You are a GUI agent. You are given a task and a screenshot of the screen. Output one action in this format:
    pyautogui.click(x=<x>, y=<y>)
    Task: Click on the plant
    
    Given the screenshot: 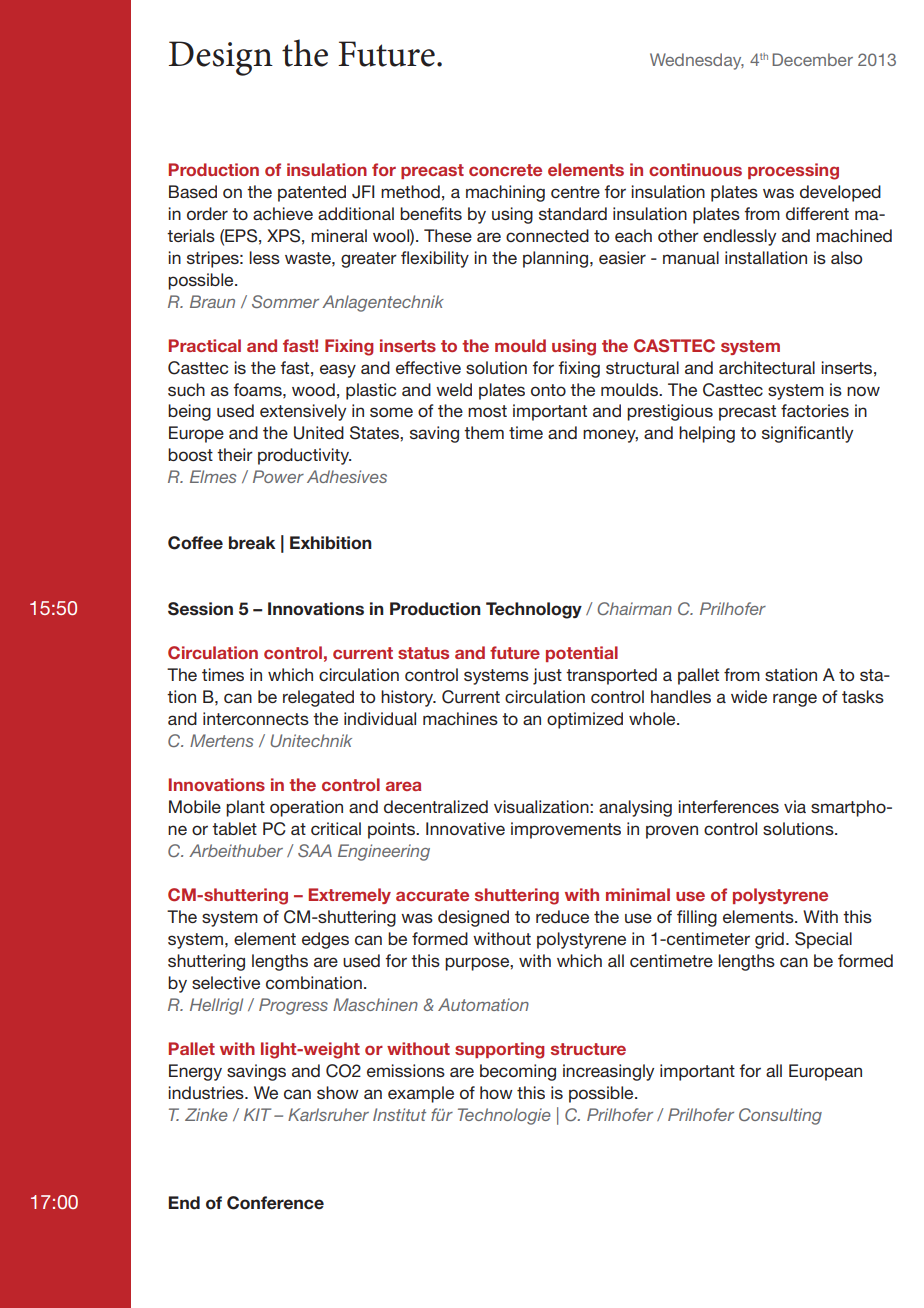 What is the action you would take?
    pyautogui.click(x=245, y=808)
